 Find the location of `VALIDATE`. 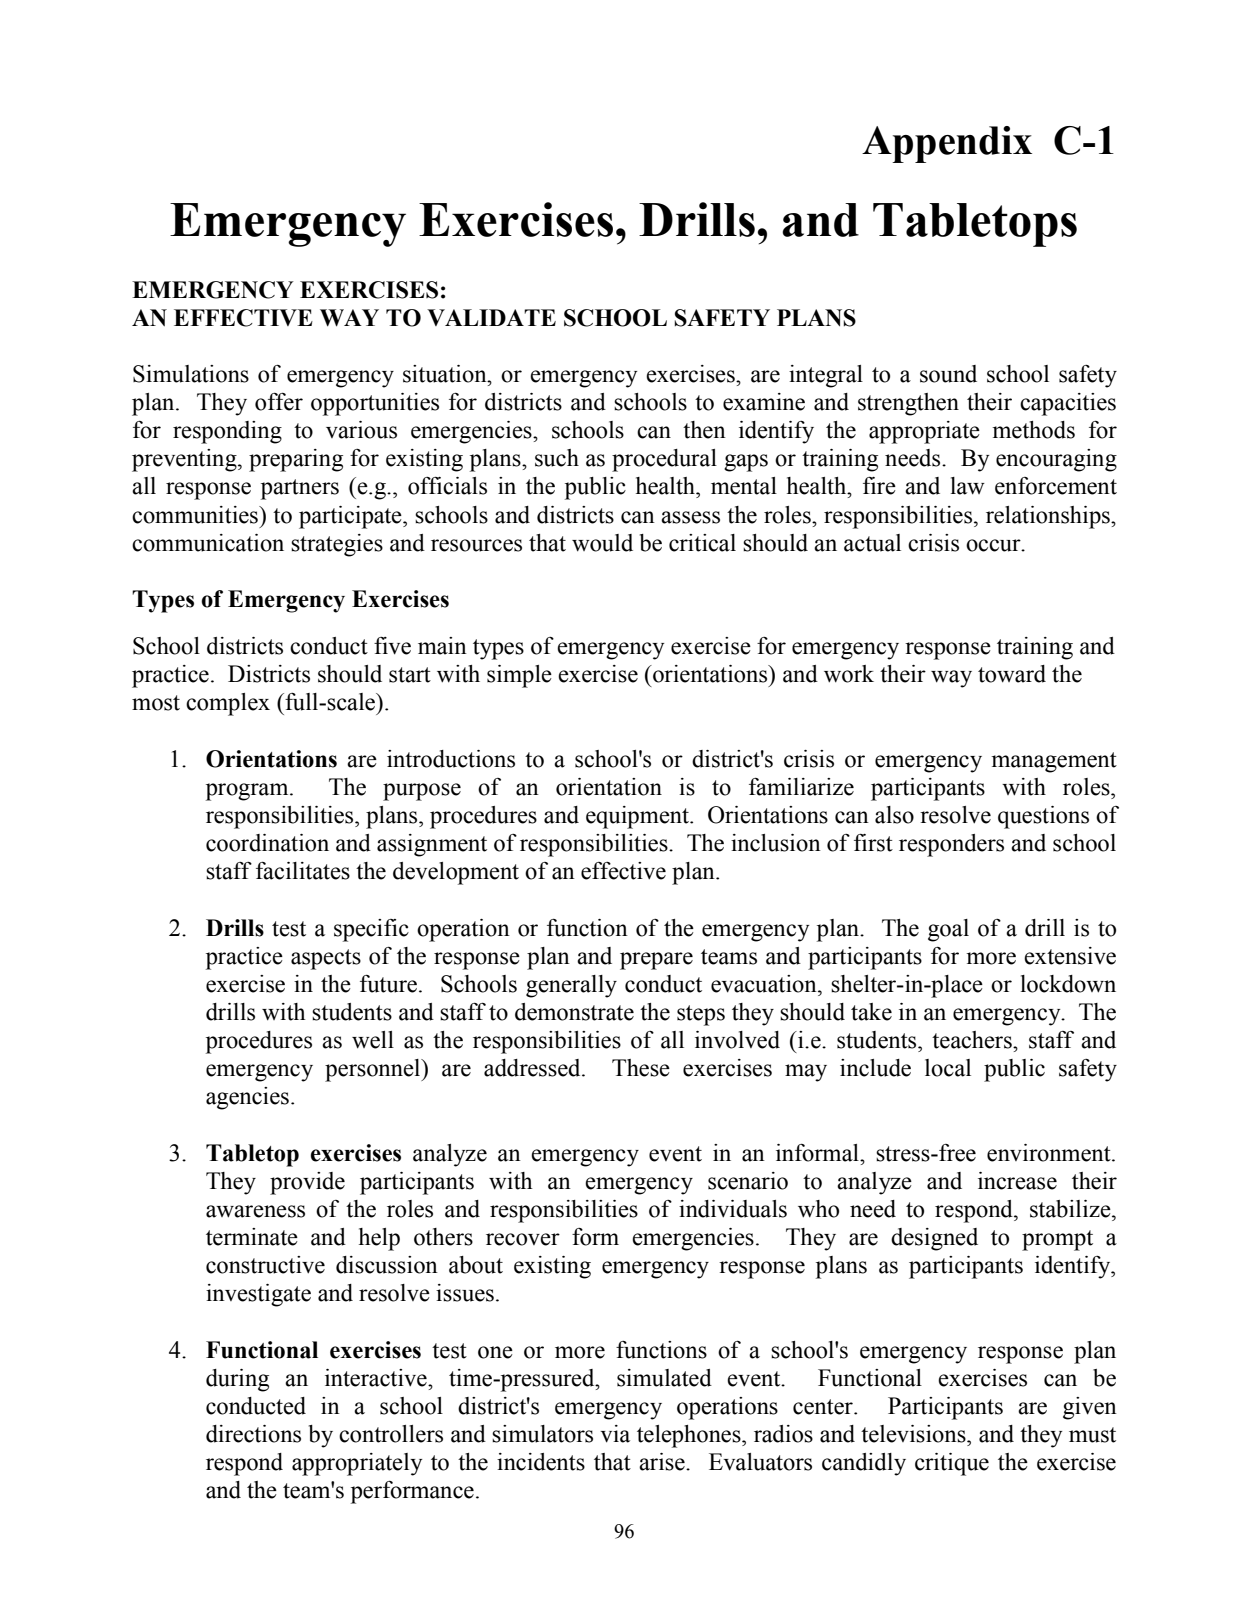

VALIDATE is located at coordinates (491, 317).
